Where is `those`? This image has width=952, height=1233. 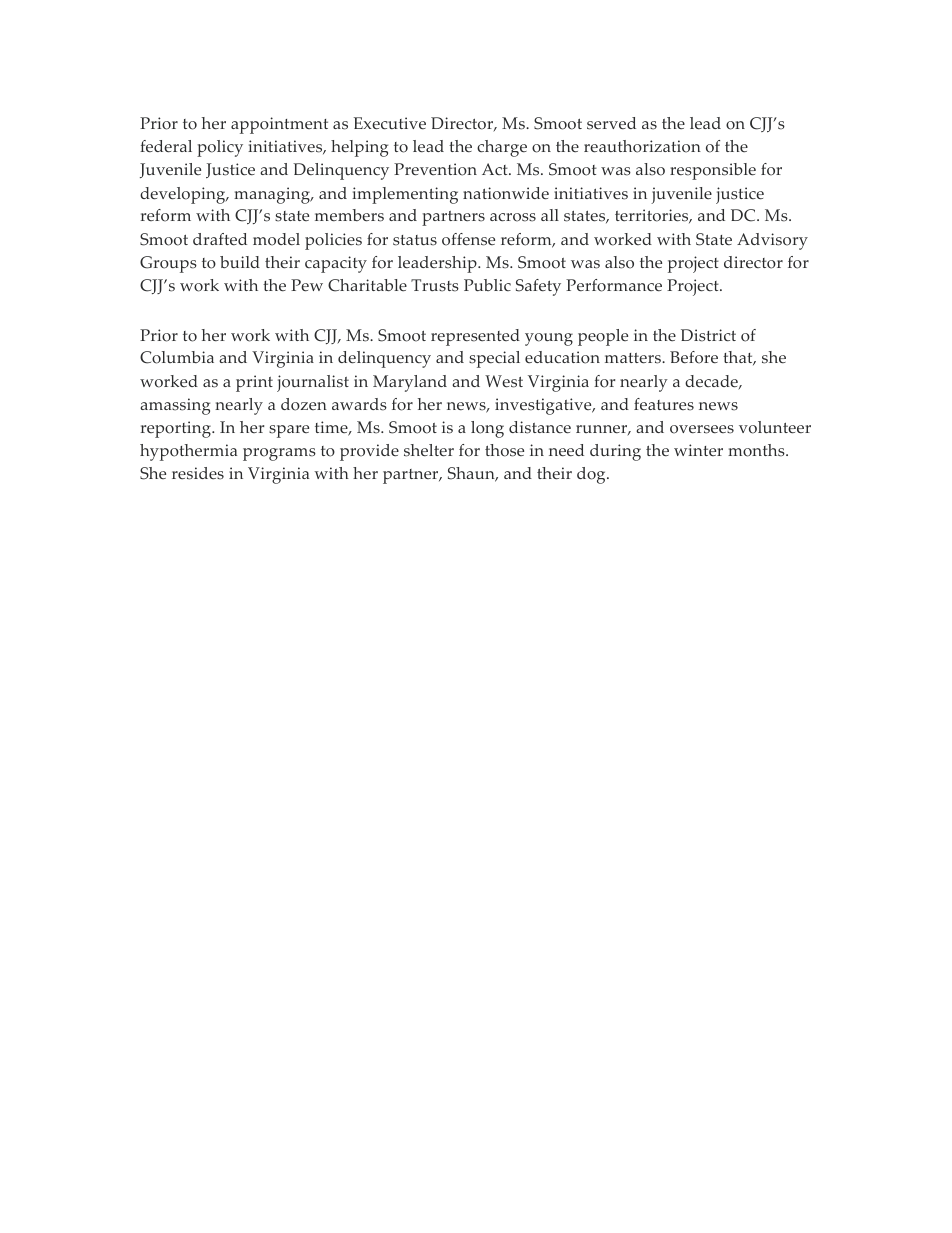 those is located at coordinates (504, 450).
